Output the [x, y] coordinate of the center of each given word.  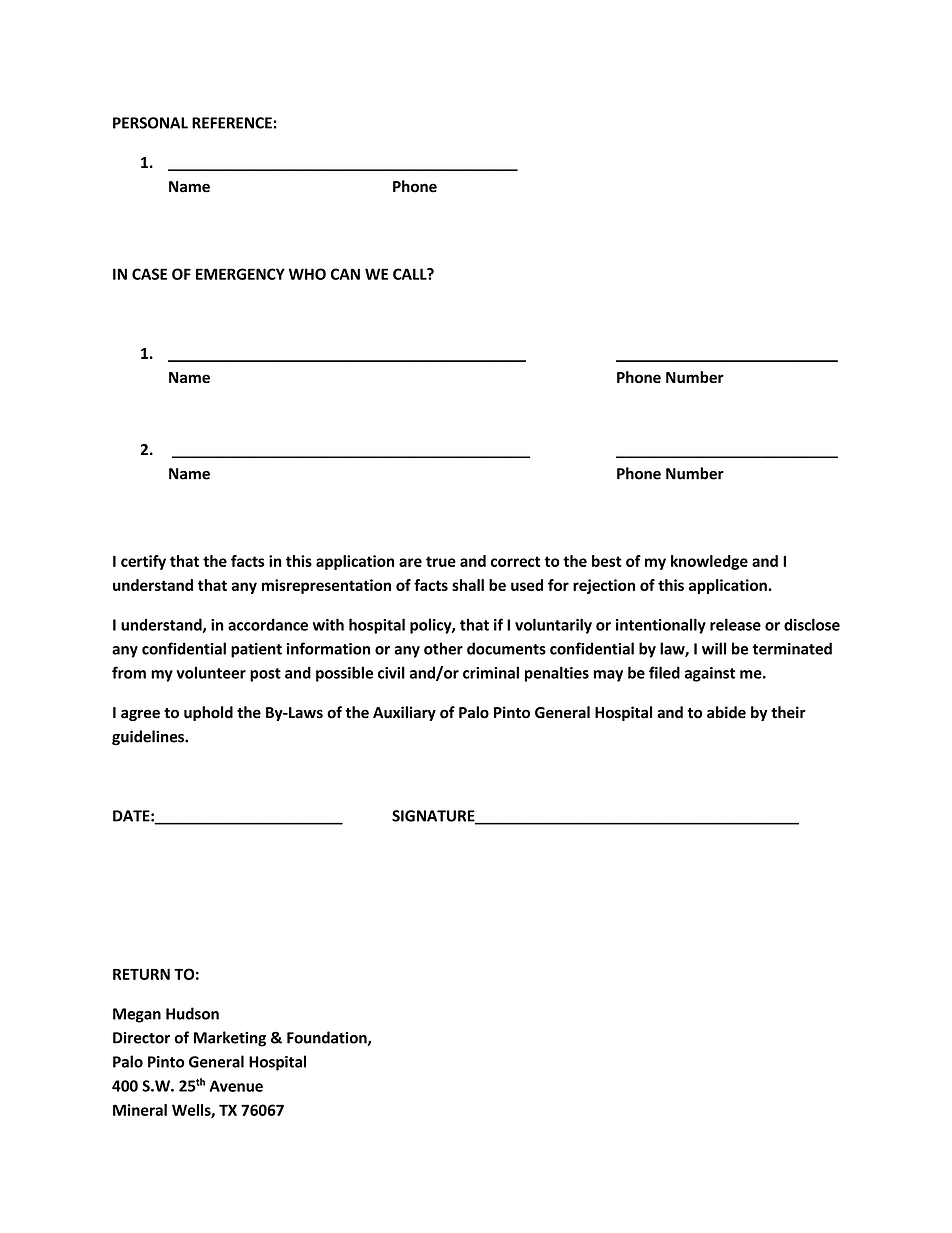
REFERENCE [232, 123]
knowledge [709, 562]
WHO [307, 274]
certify [143, 562]
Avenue [236, 1086]
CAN [345, 274]
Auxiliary [404, 713]
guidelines [149, 738]
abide [726, 712]
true [441, 561]
